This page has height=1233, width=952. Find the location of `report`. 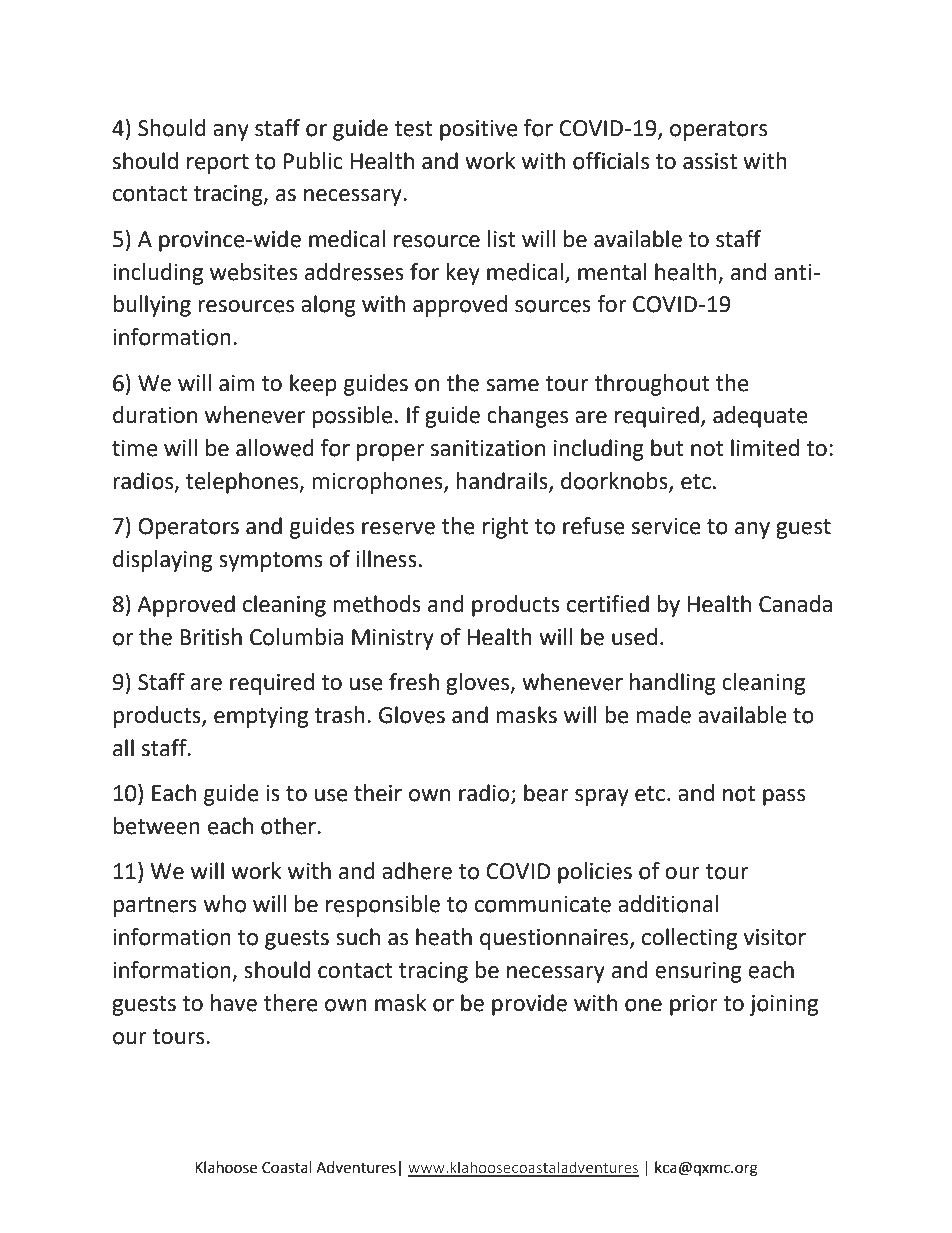

report is located at coordinates (218, 164).
